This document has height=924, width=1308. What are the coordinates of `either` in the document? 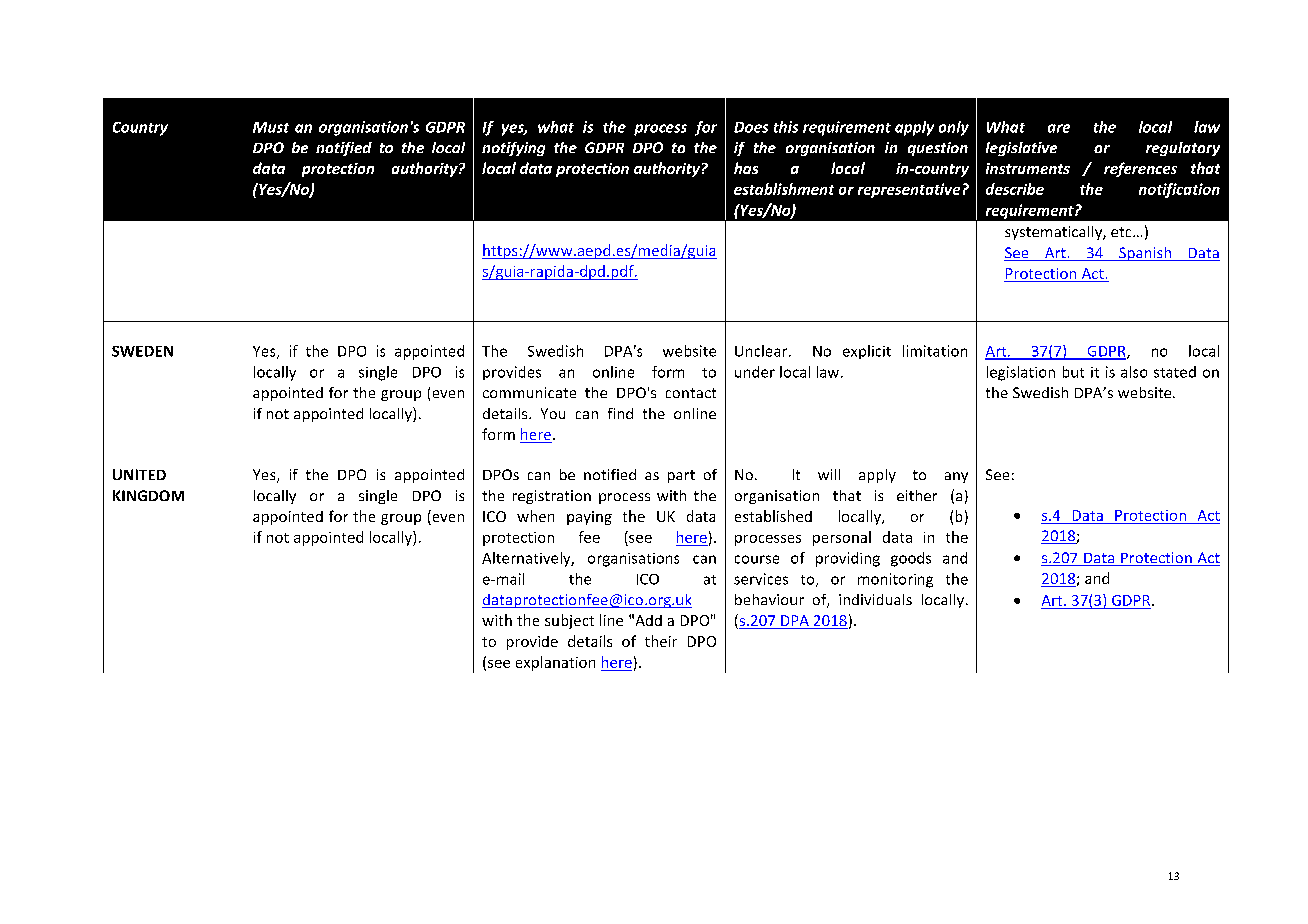 It's located at (917, 495).
